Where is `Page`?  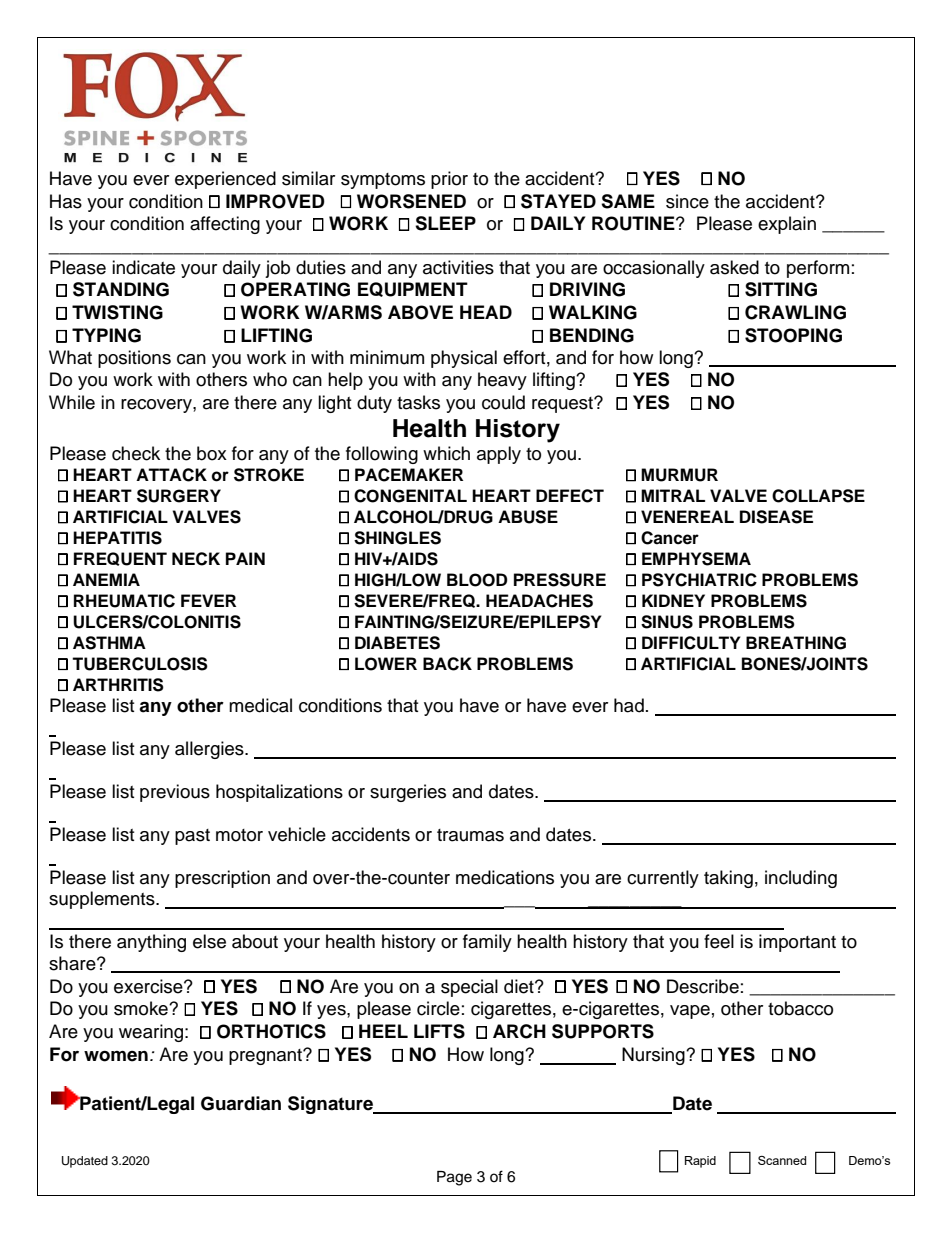 Page is located at coordinates (454, 1178).
